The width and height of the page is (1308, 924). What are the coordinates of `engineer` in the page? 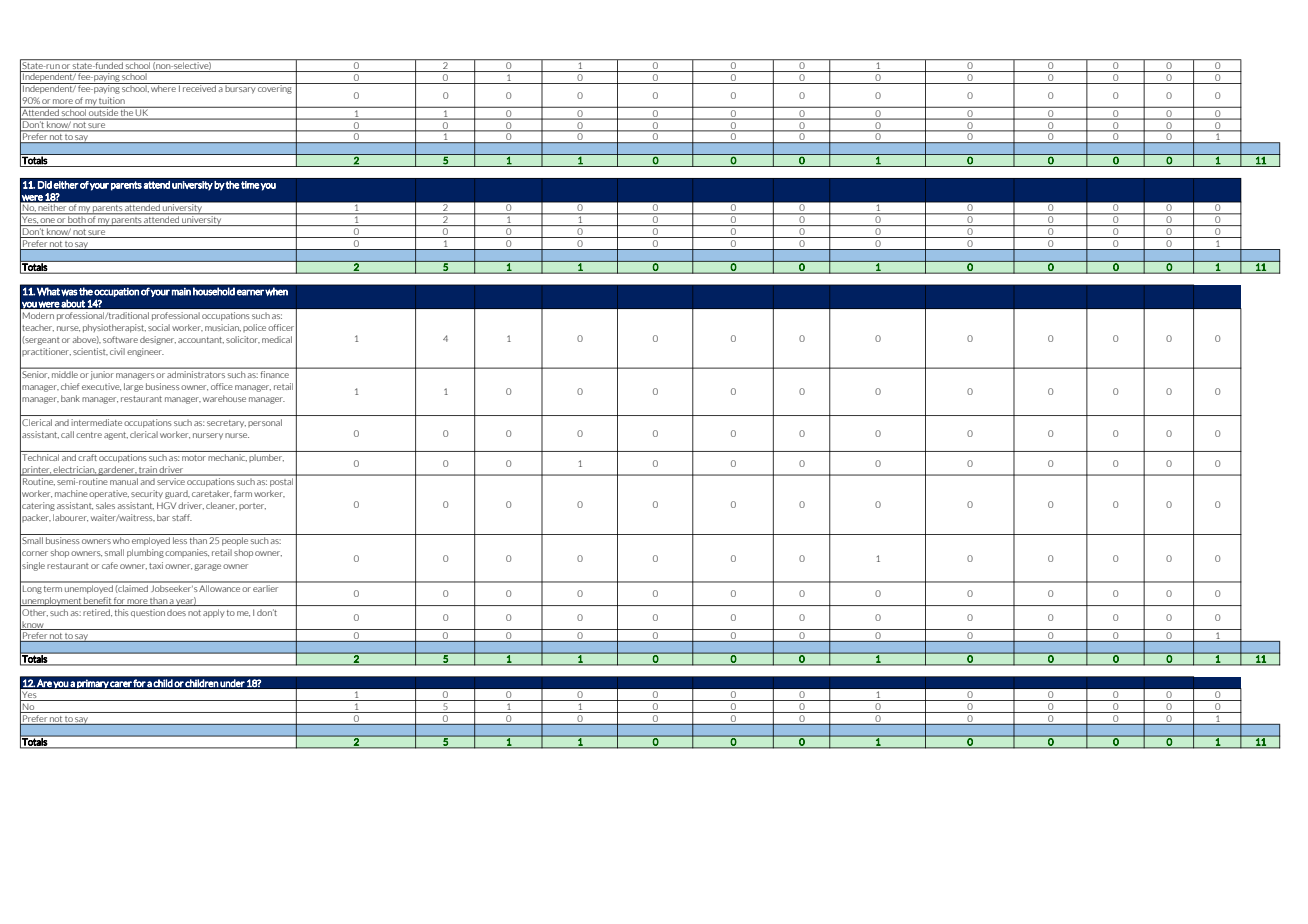 It's located at (145, 352).
